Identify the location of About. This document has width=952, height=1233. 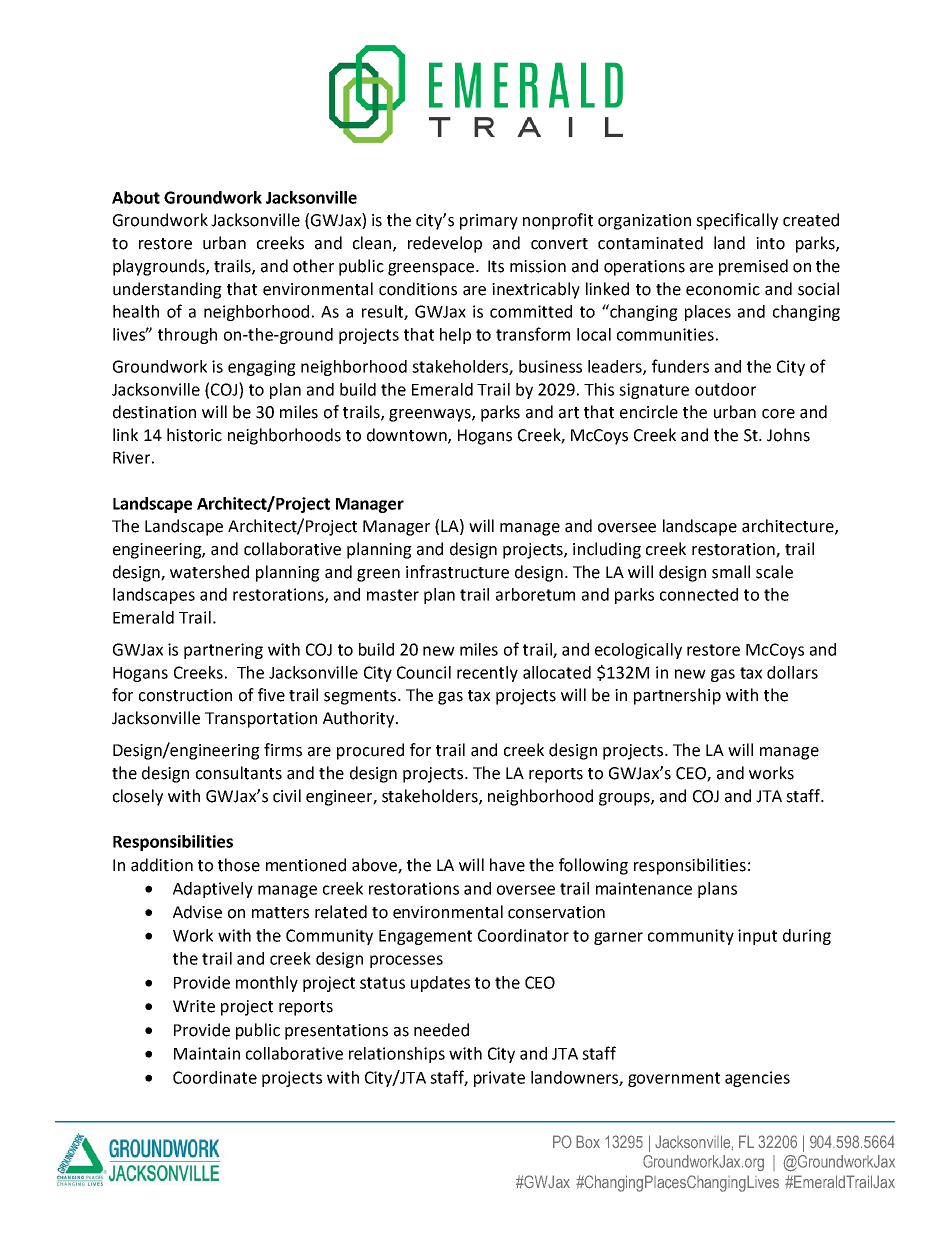
(136, 197).
